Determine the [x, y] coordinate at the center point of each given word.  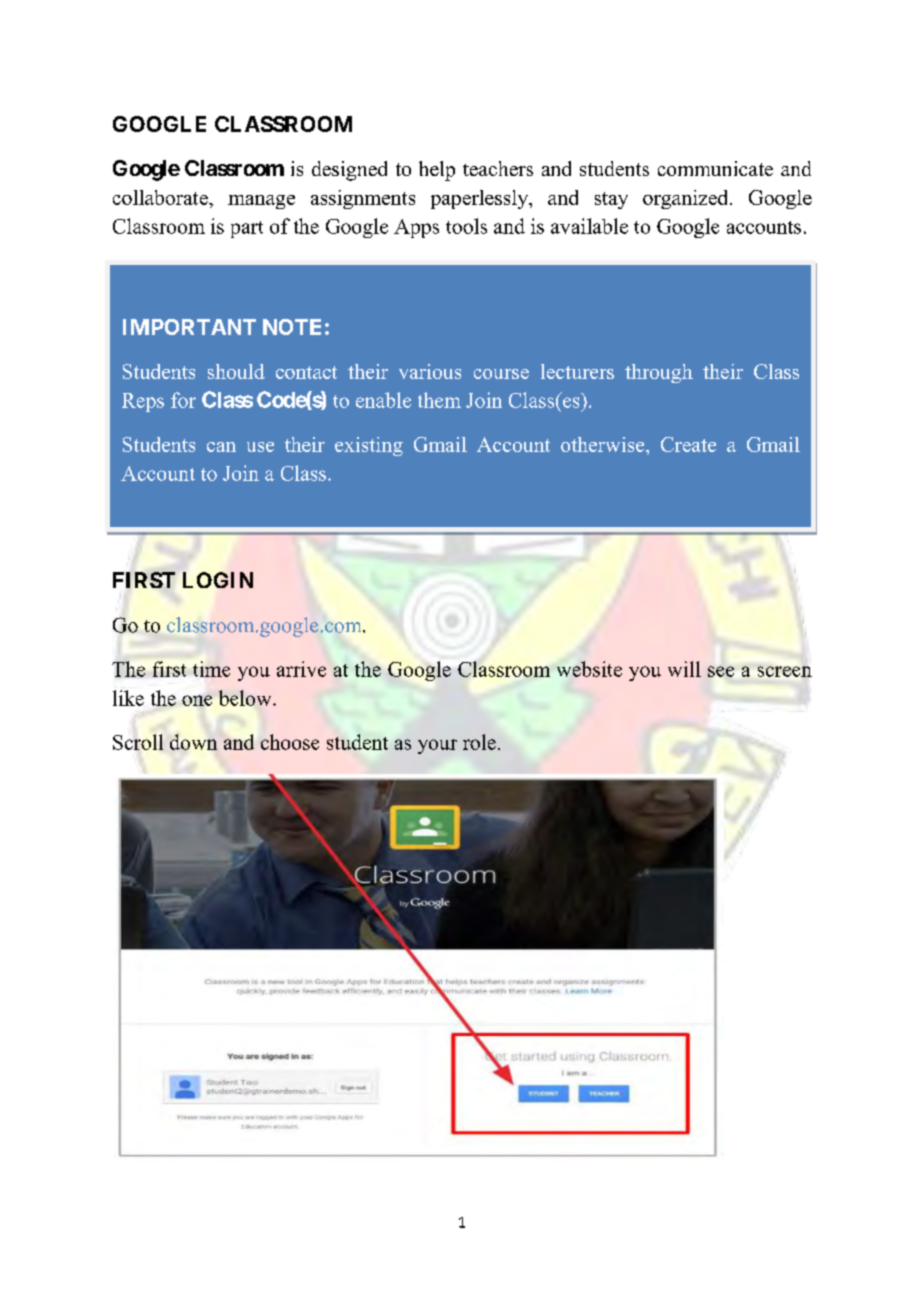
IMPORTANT [189, 327]
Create [688, 444]
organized [687, 199]
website [589, 669]
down [193, 742]
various [430, 371]
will [684, 669]
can [221, 447]
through [659, 373]
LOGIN [218, 580]
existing [369, 446]
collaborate [161, 197]
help [437, 171]
